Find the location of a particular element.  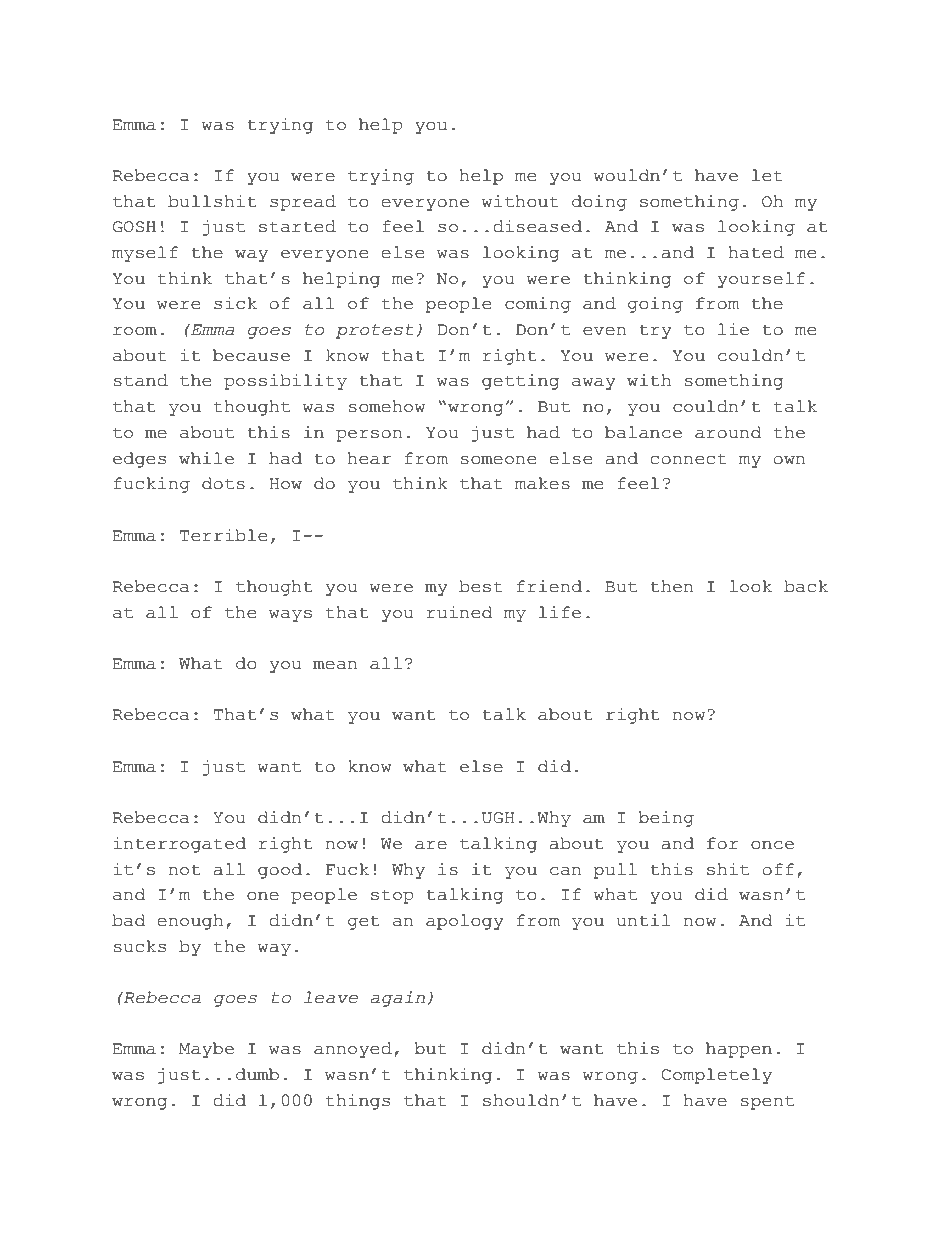

hated is located at coordinates (756, 252).
